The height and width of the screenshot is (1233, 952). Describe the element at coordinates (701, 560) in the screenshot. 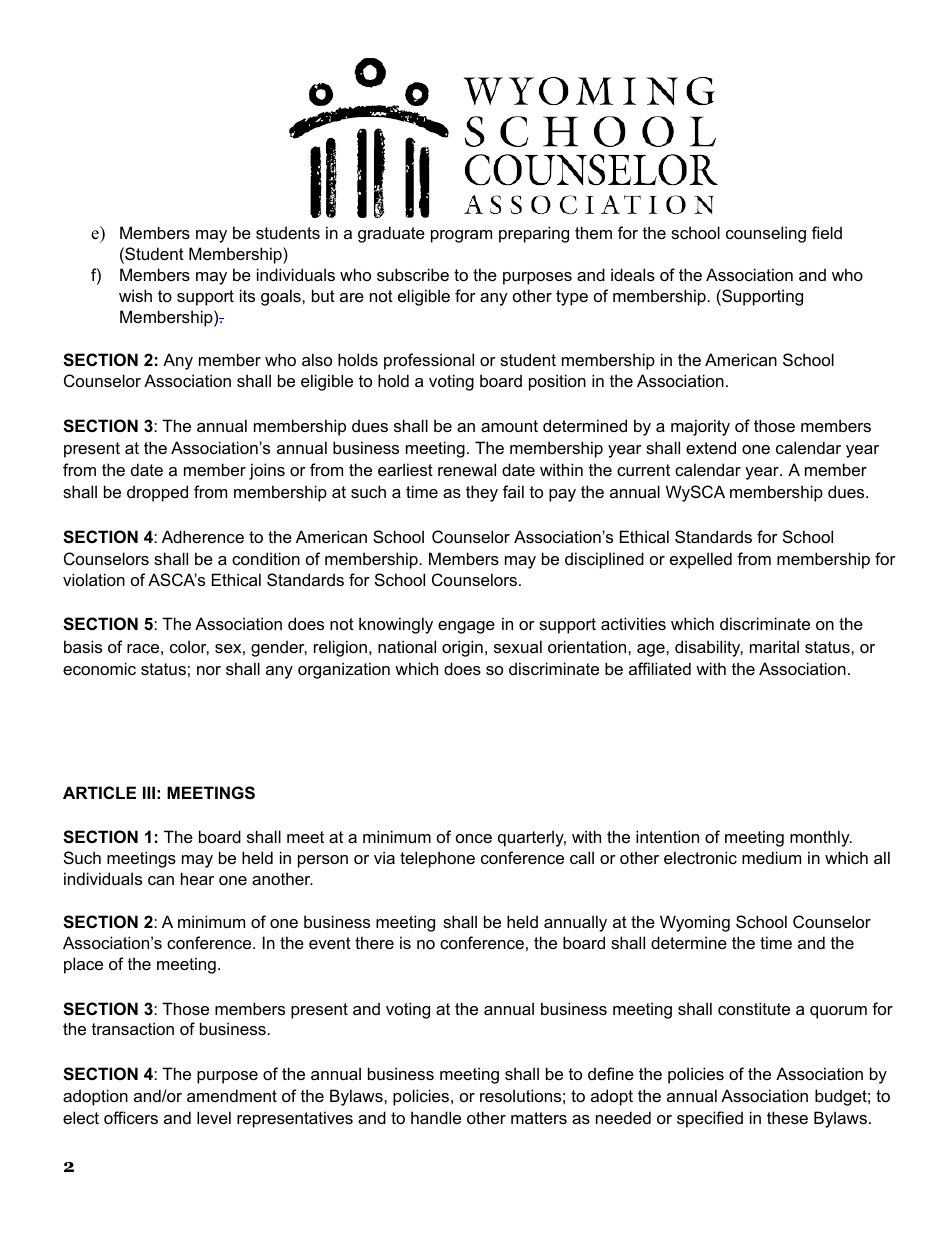

I see `expelled` at that location.
